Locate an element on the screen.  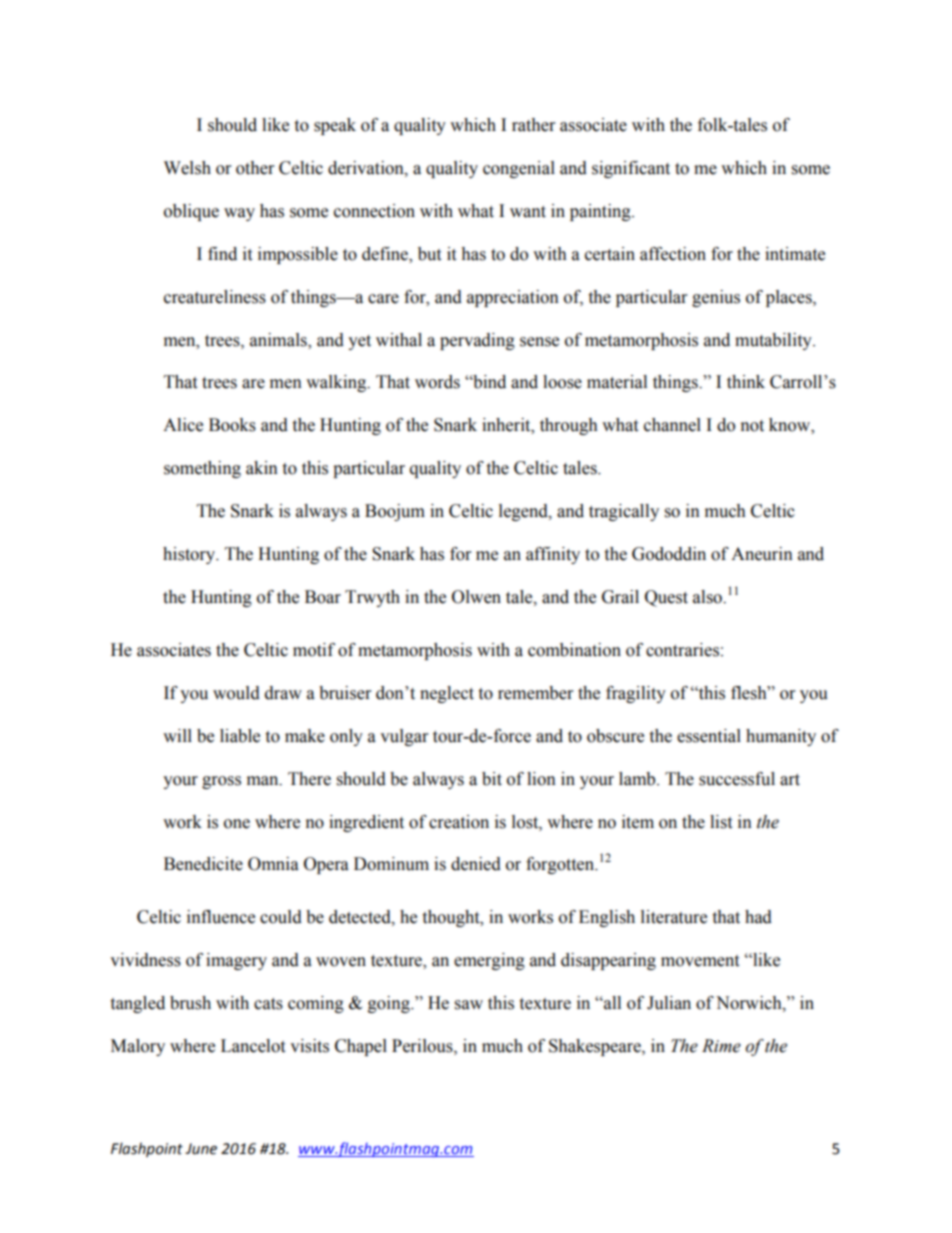
think is located at coordinates (746, 382).
